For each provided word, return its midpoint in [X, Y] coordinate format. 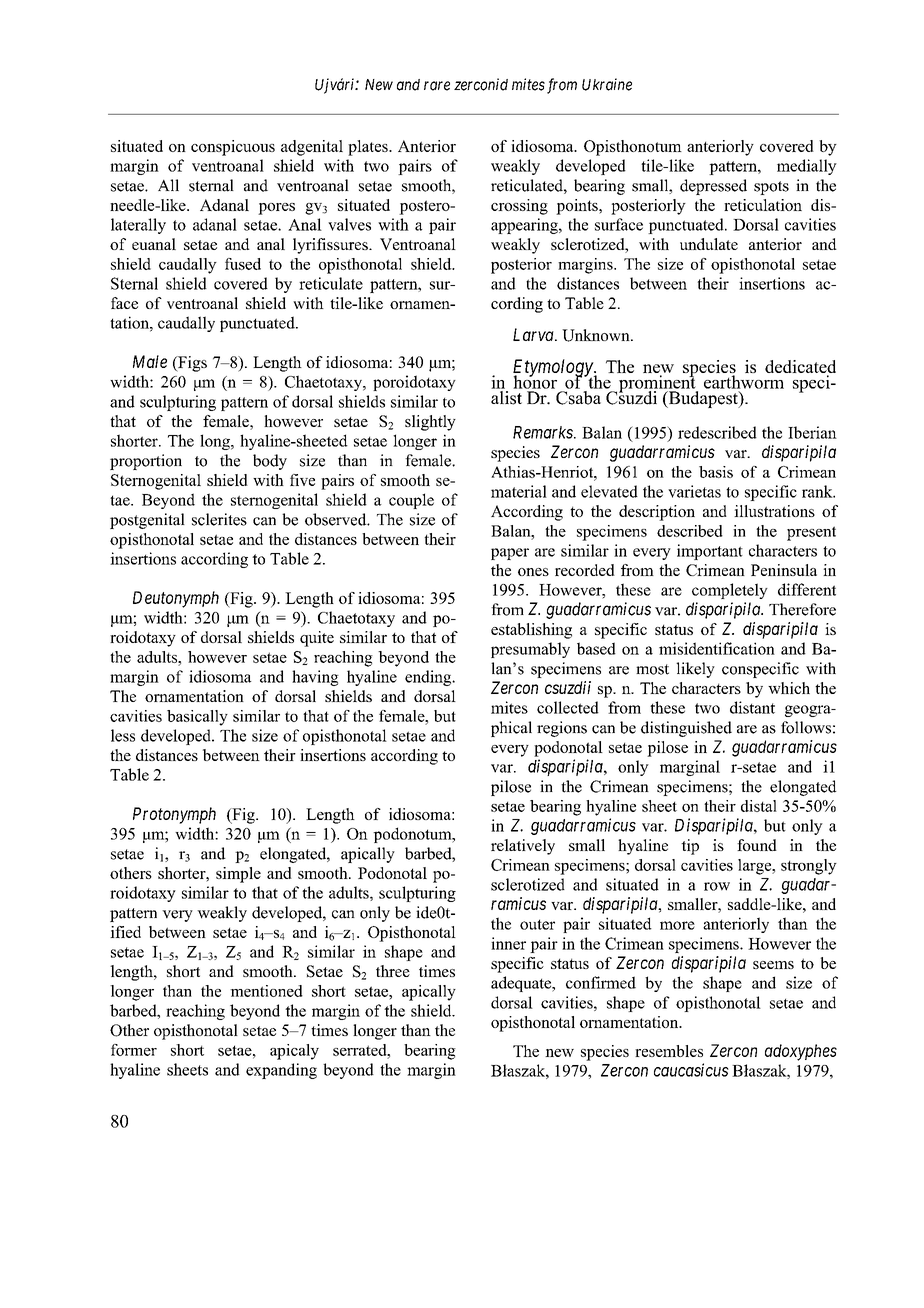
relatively [523, 847]
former [134, 1050]
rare [437, 86]
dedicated [800, 368]
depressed [713, 187]
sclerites [219, 519]
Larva [534, 334]
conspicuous [233, 148]
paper [510, 554]
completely [730, 591]
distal [759, 806]
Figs [191, 364]
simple [238, 875]
